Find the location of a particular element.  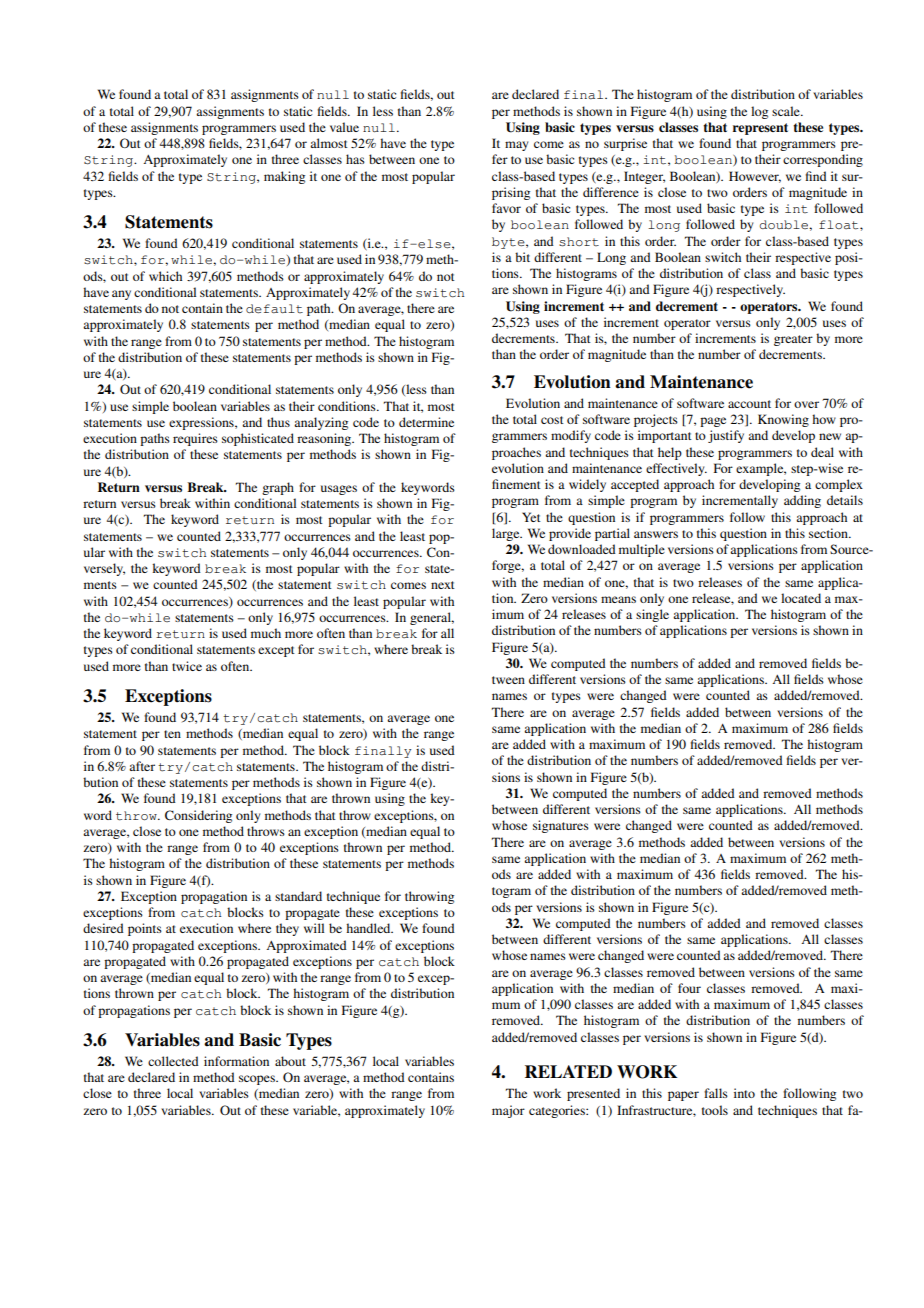

making is located at coordinates (284, 177).
